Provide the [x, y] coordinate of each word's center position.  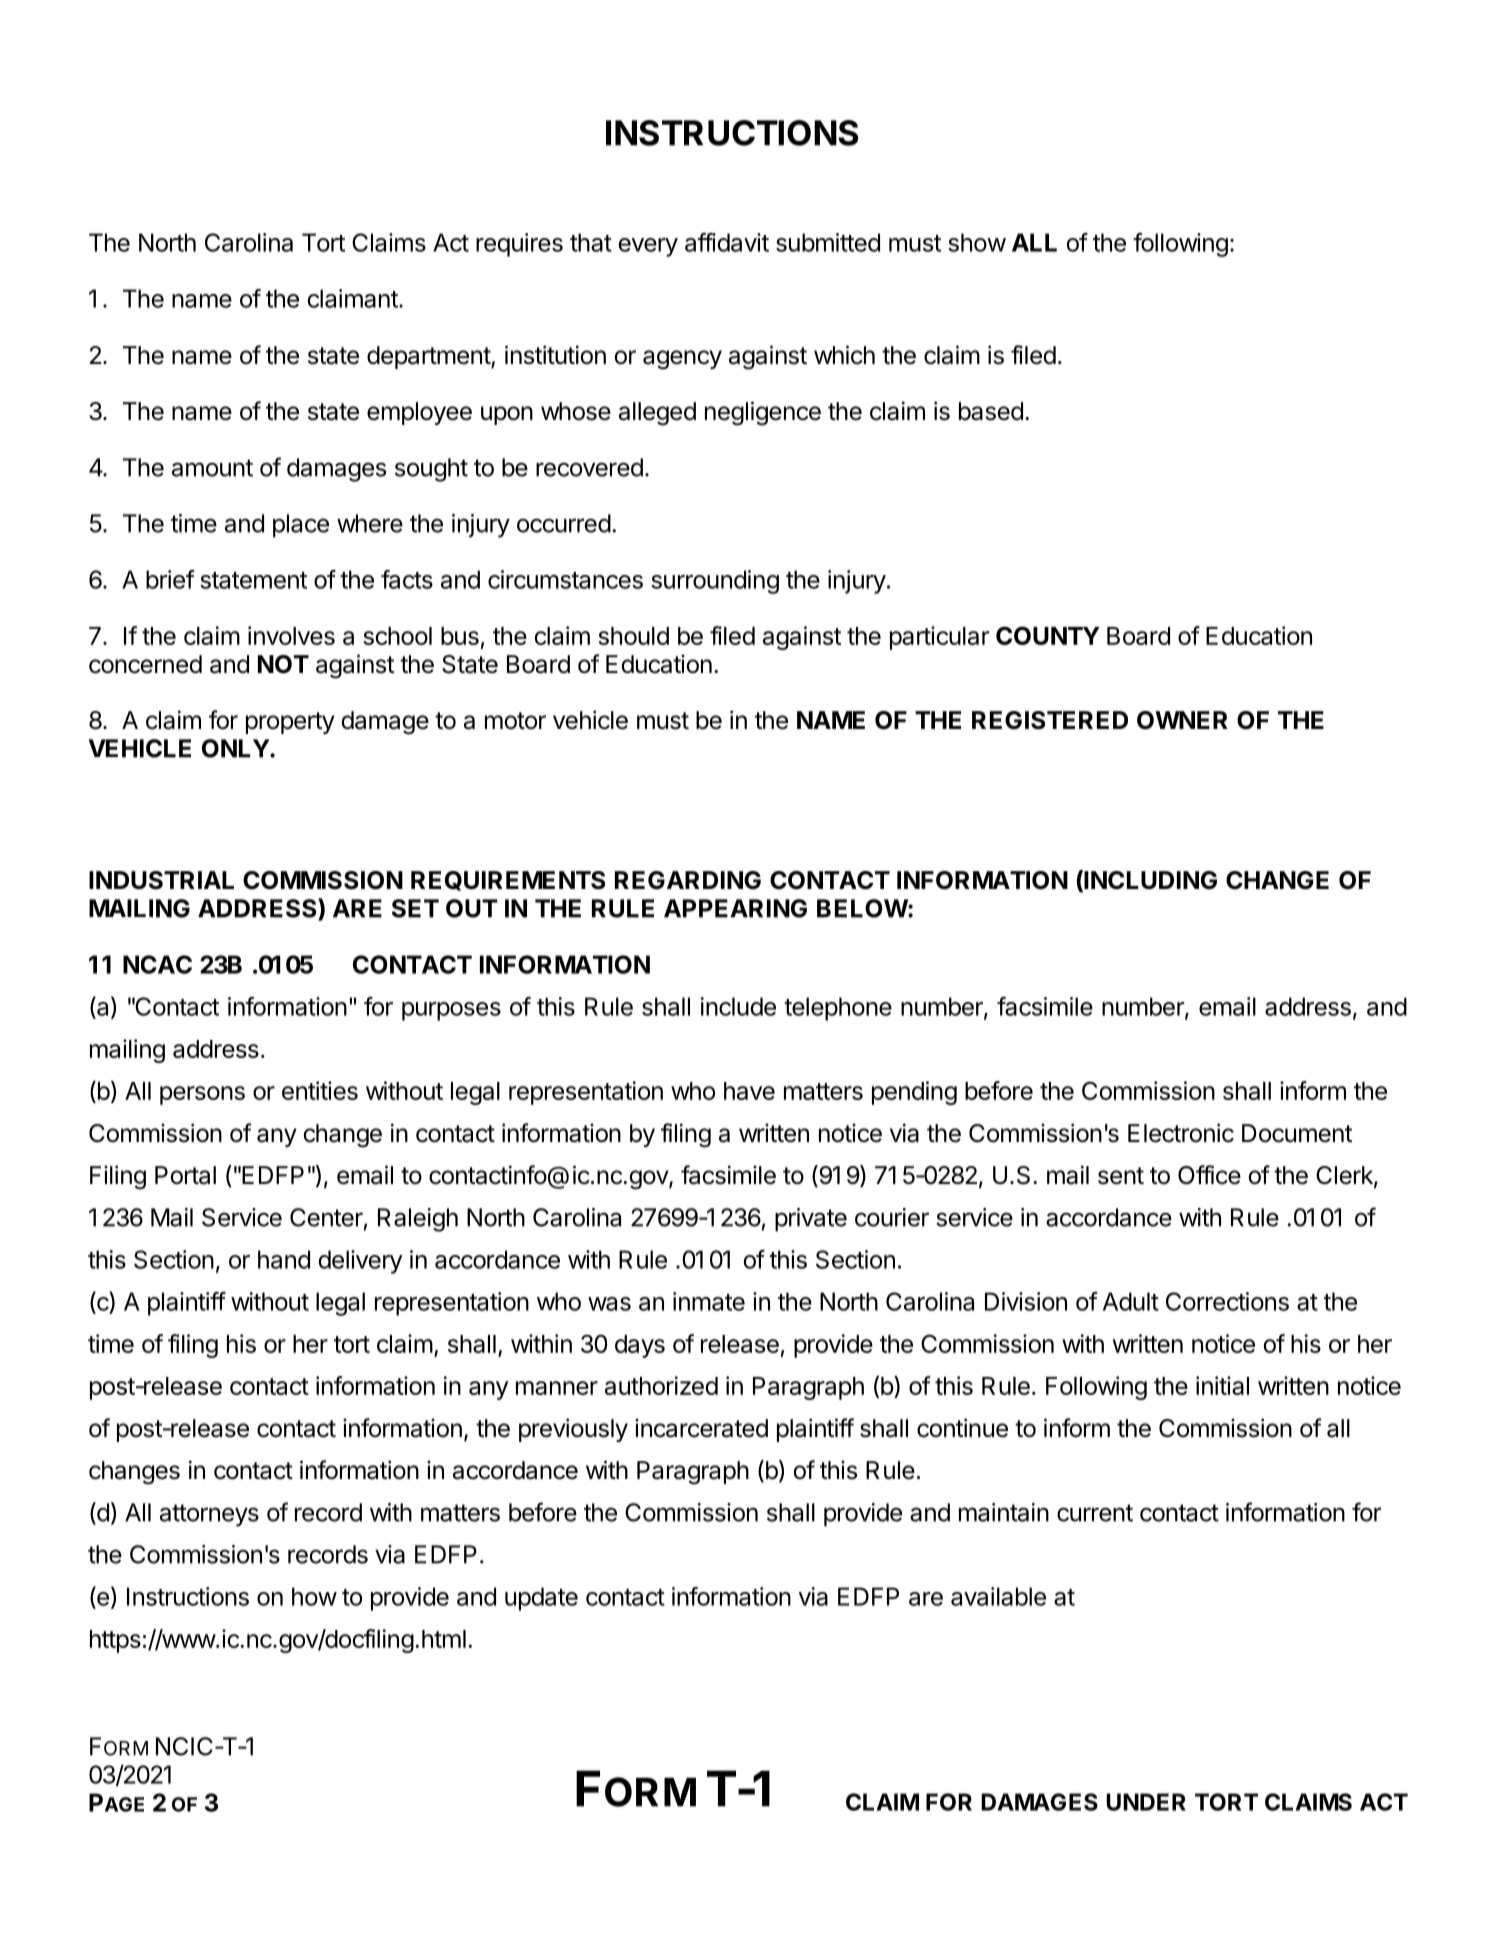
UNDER [1146, 1802]
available [998, 1596]
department [429, 357]
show [977, 242]
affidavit [727, 242]
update [541, 1599]
